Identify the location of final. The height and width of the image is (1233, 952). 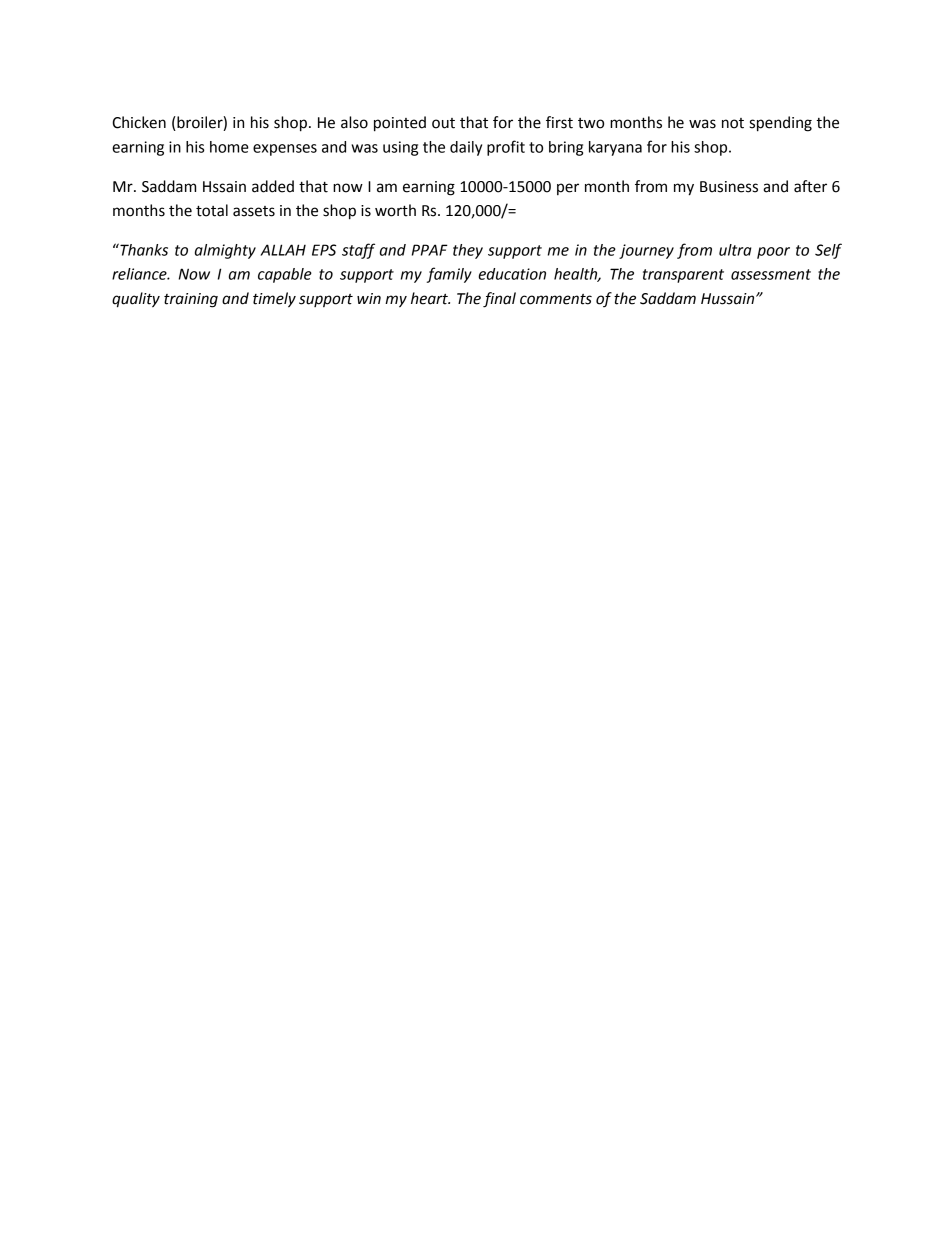
(499, 300).
